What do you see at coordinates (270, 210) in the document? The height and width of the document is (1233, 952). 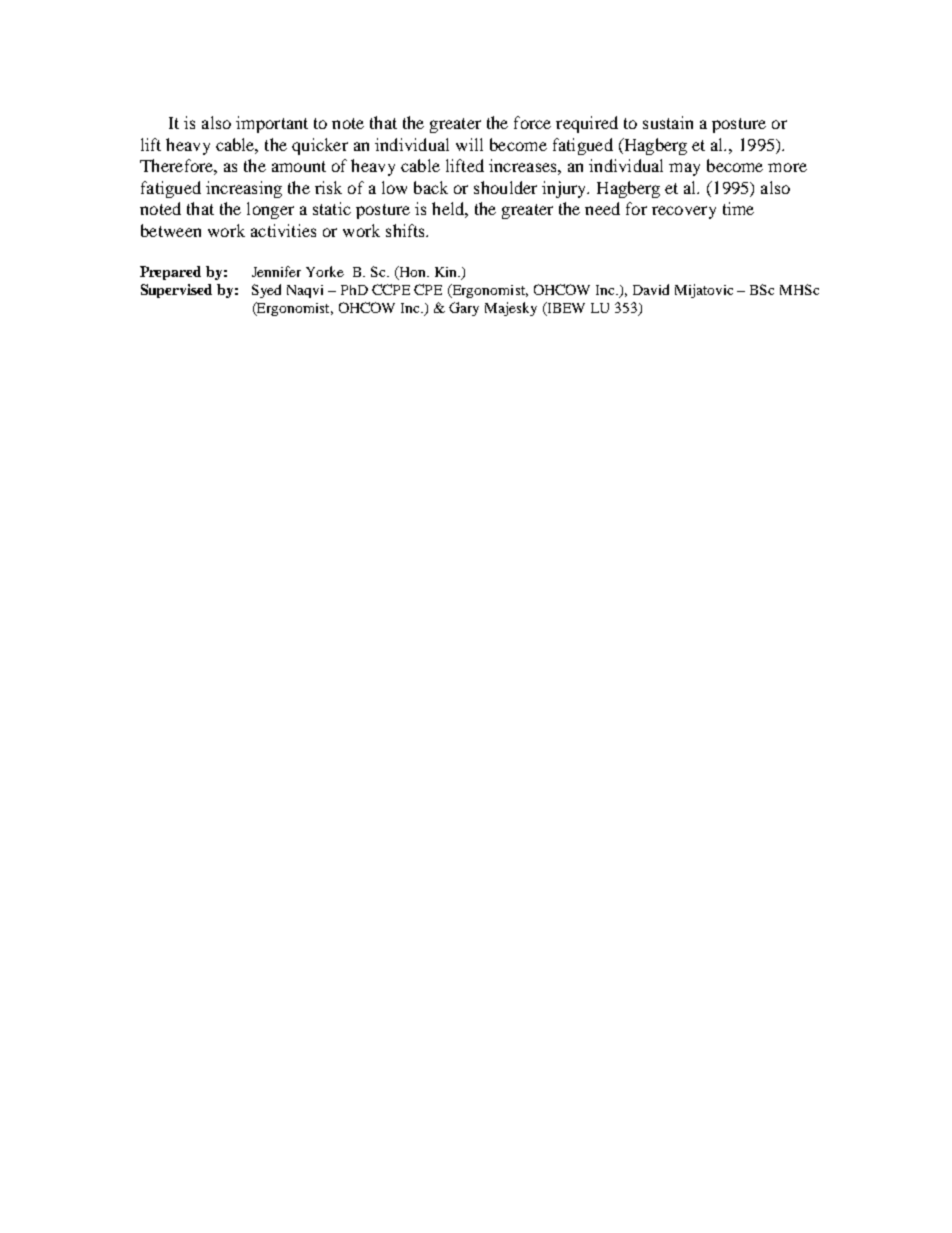 I see `longer` at bounding box center [270, 210].
